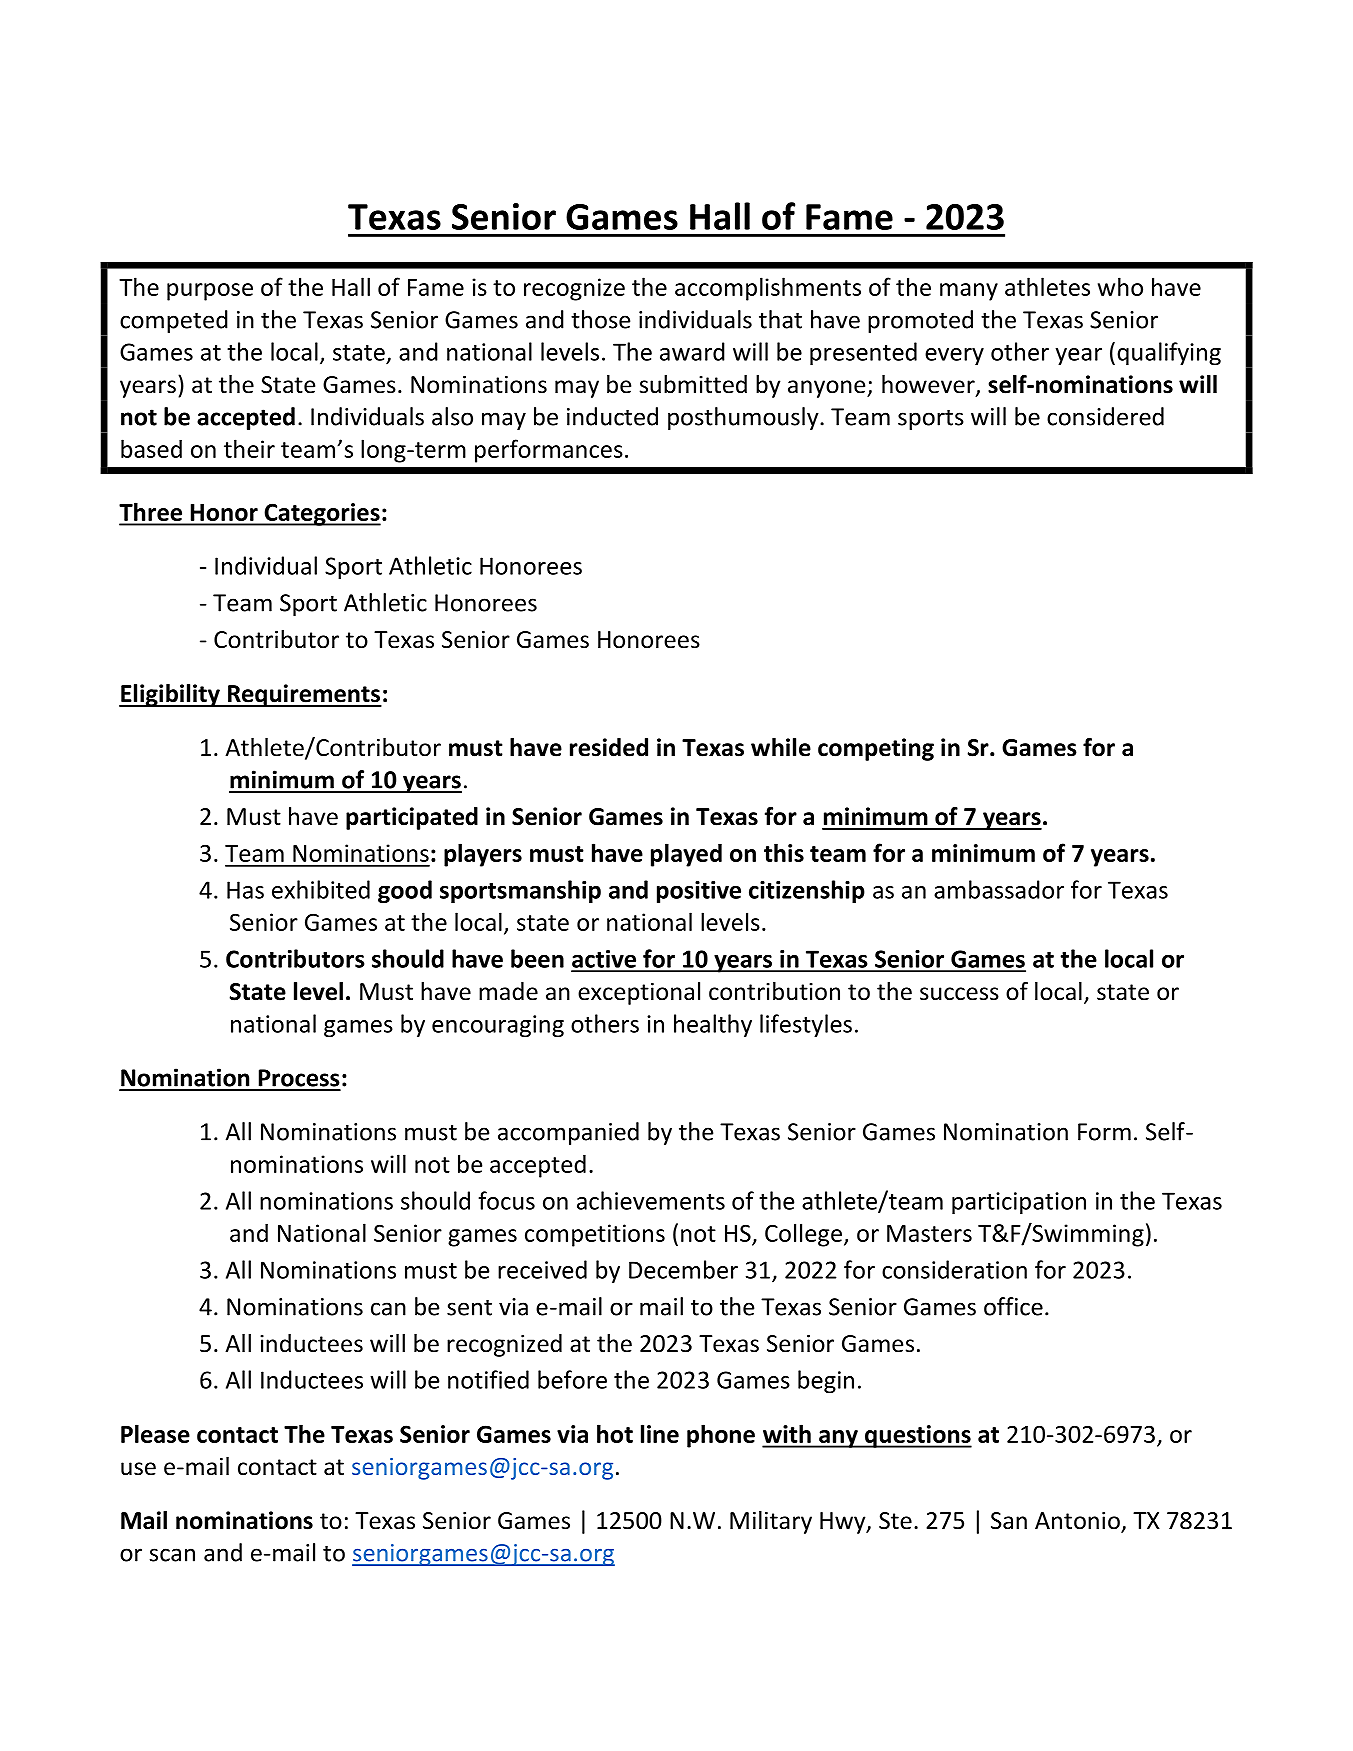 Image resolution: width=1353 pixels, height=1751 pixels. Describe the element at coordinates (609, 747) in the image. I see `resided` at that location.
